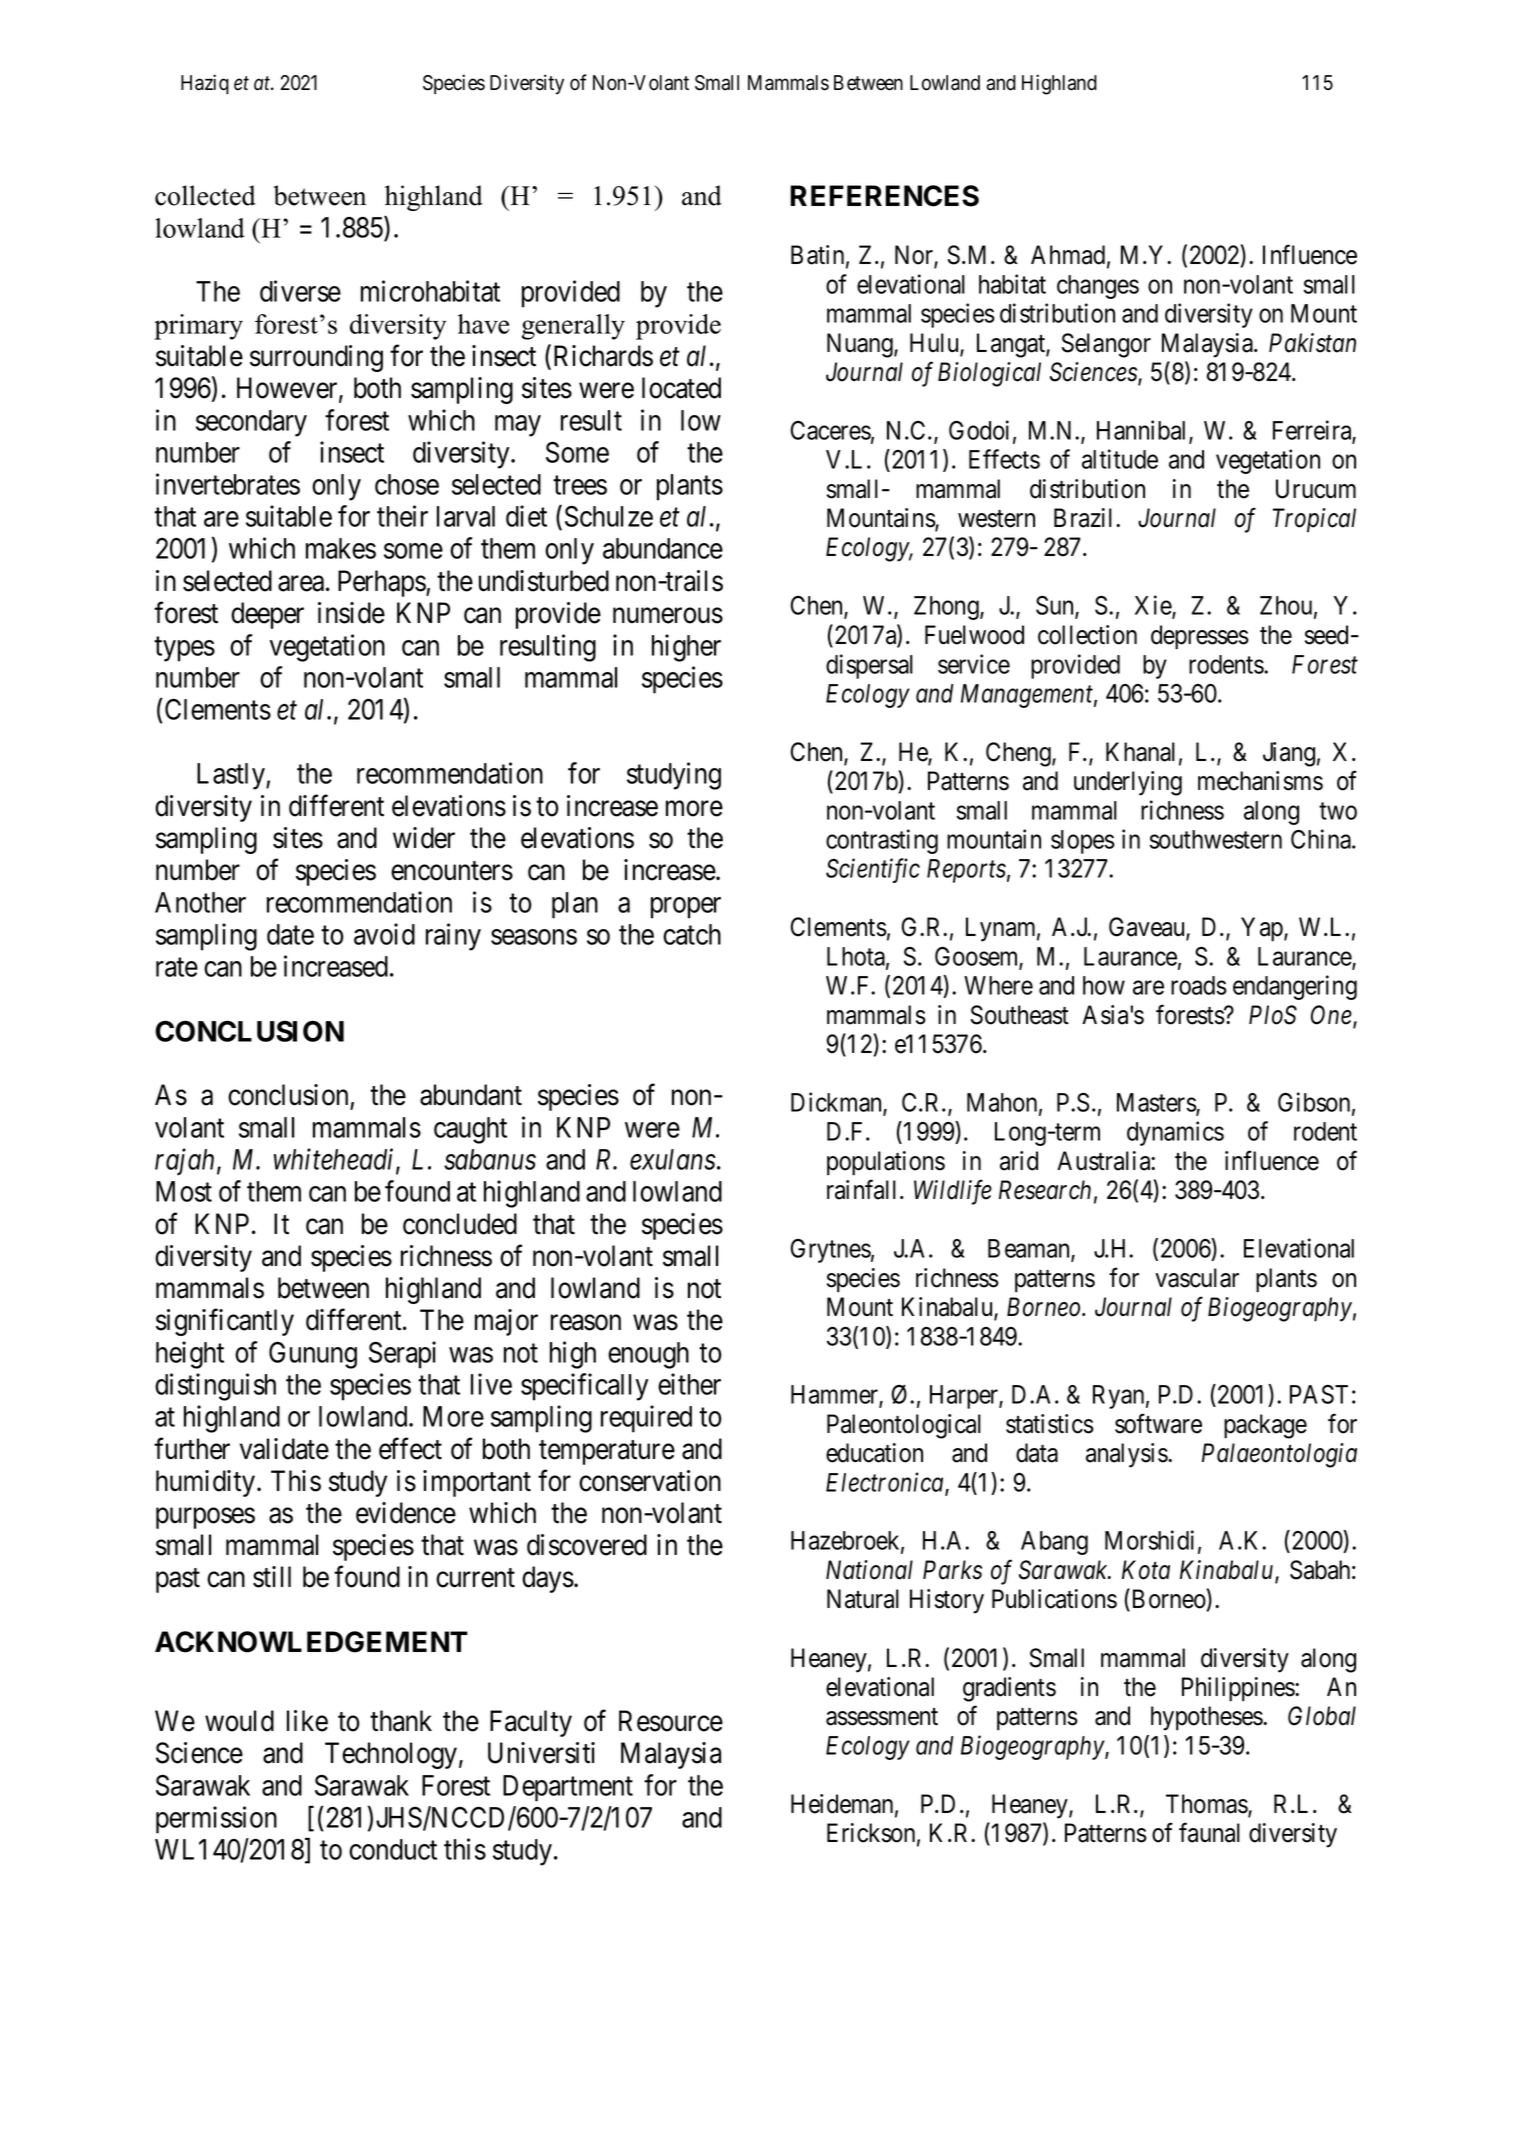  Describe the element at coordinates (313, 1355) in the screenshot. I see `Gunung` at that location.
